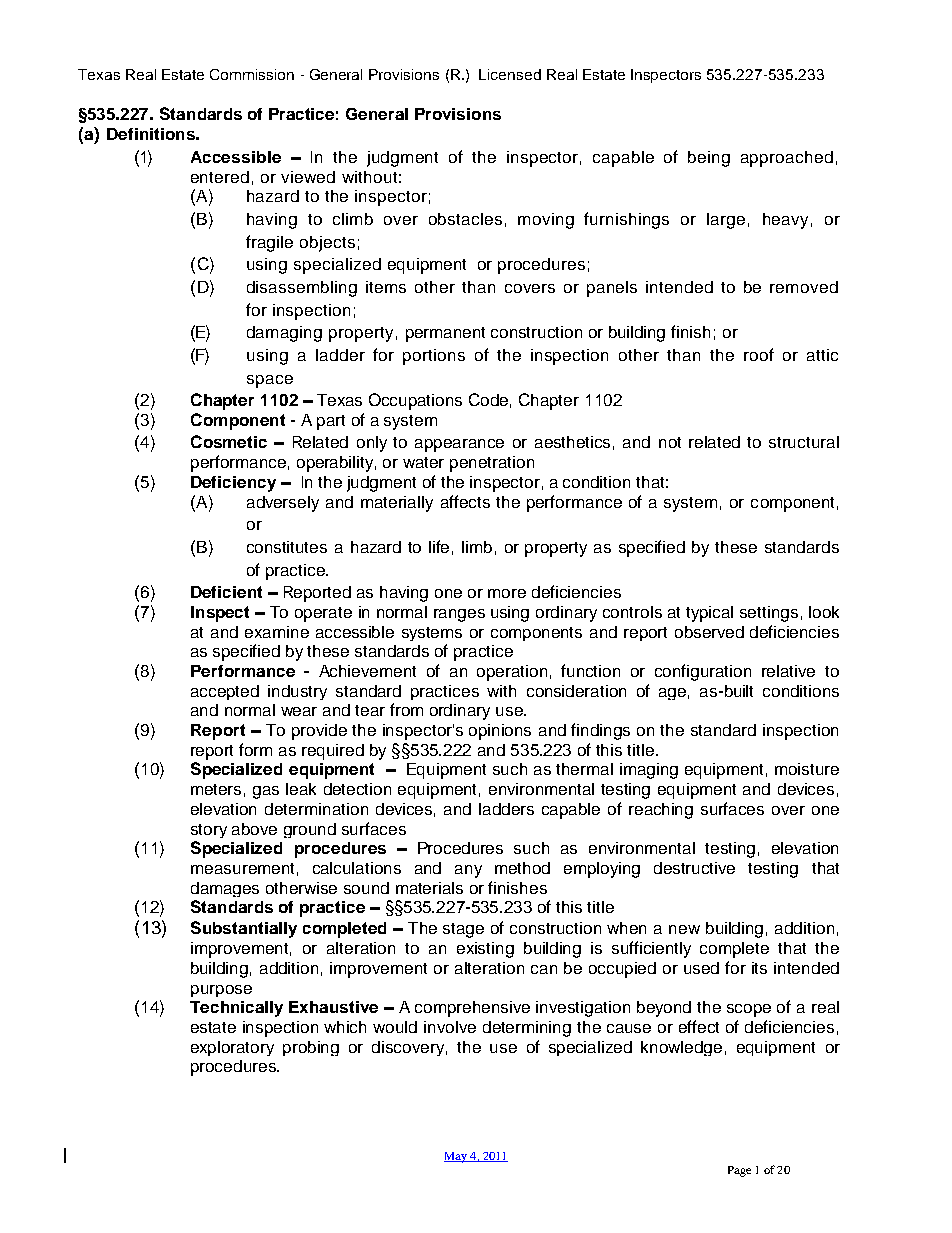  I want to click on measurement, so click(242, 868).
